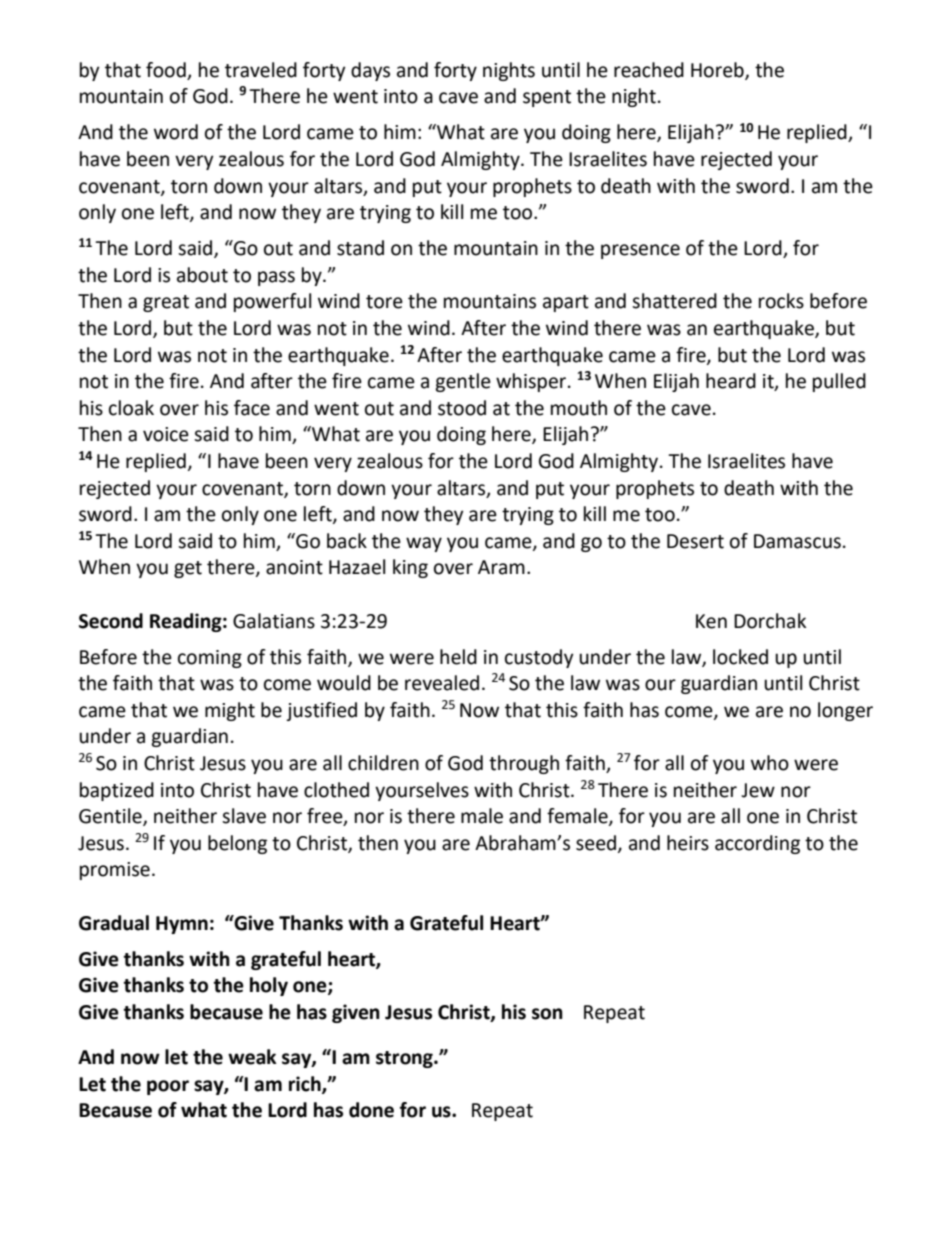  What do you see at coordinates (731, 381) in the document?
I see `heard` at bounding box center [731, 381].
